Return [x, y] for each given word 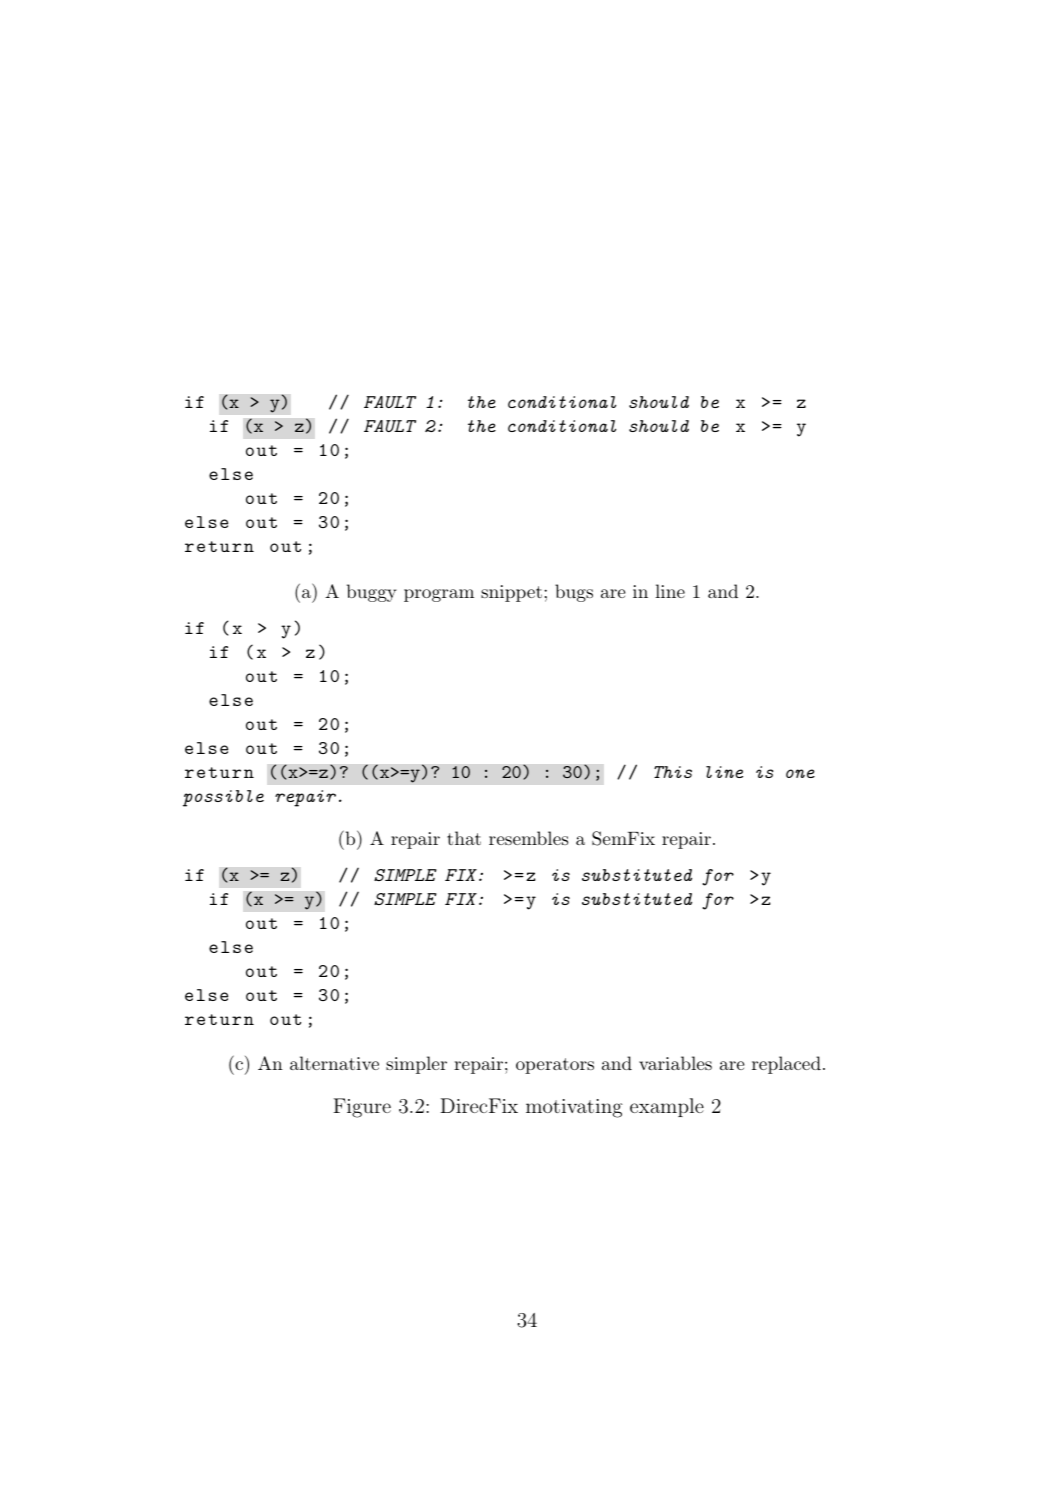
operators [555, 1066]
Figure [362, 1108]
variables [675, 1063]
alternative [334, 1063]
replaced [786, 1065]
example [667, 1107]
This [673, 772]
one [800, 773]
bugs [574, 593]
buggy [371, 593]
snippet [511, 593]
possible [223, 798]
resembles [528, 838]
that [464, 838]
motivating [574, 1108]
